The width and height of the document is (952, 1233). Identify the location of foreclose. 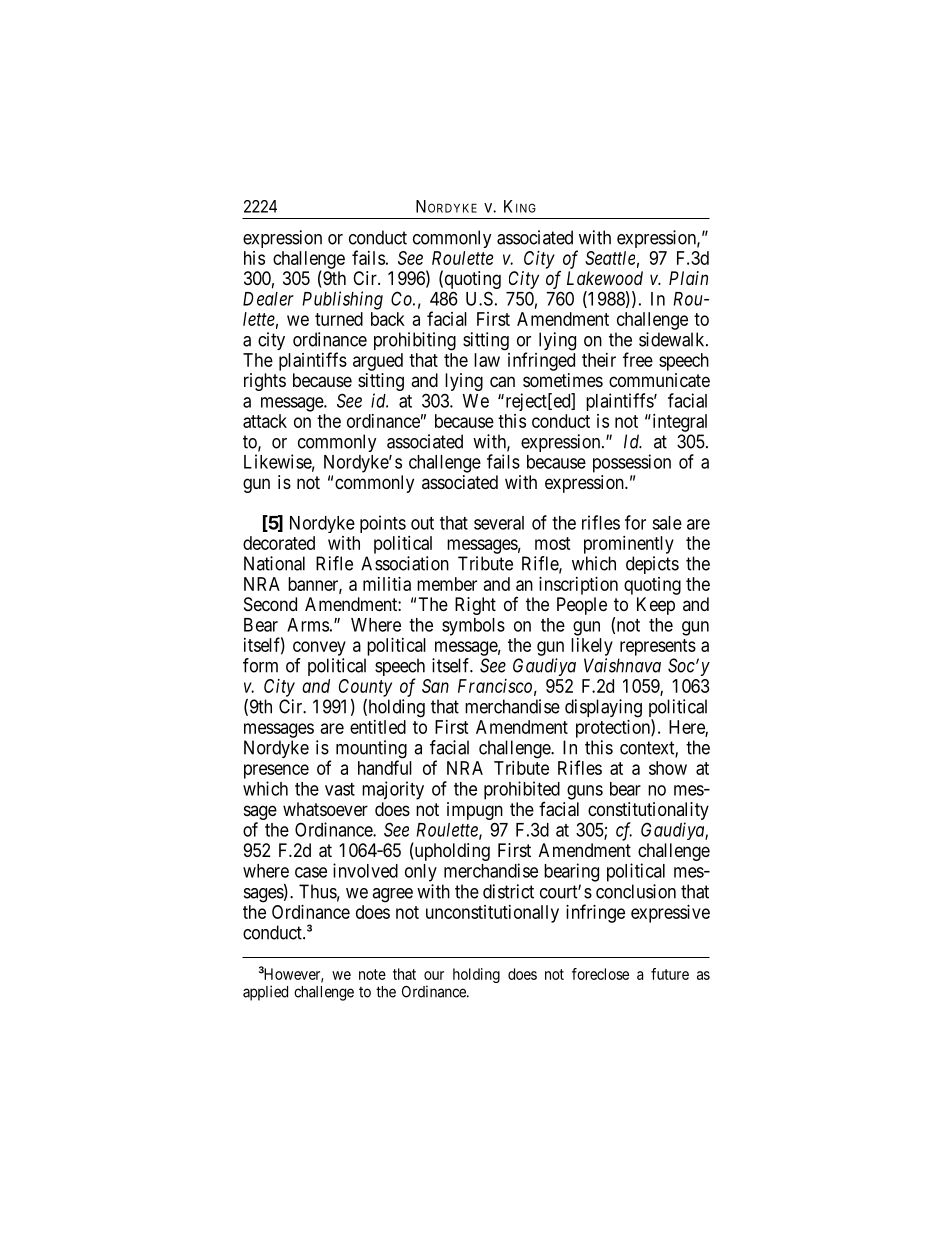
(600, 974).
